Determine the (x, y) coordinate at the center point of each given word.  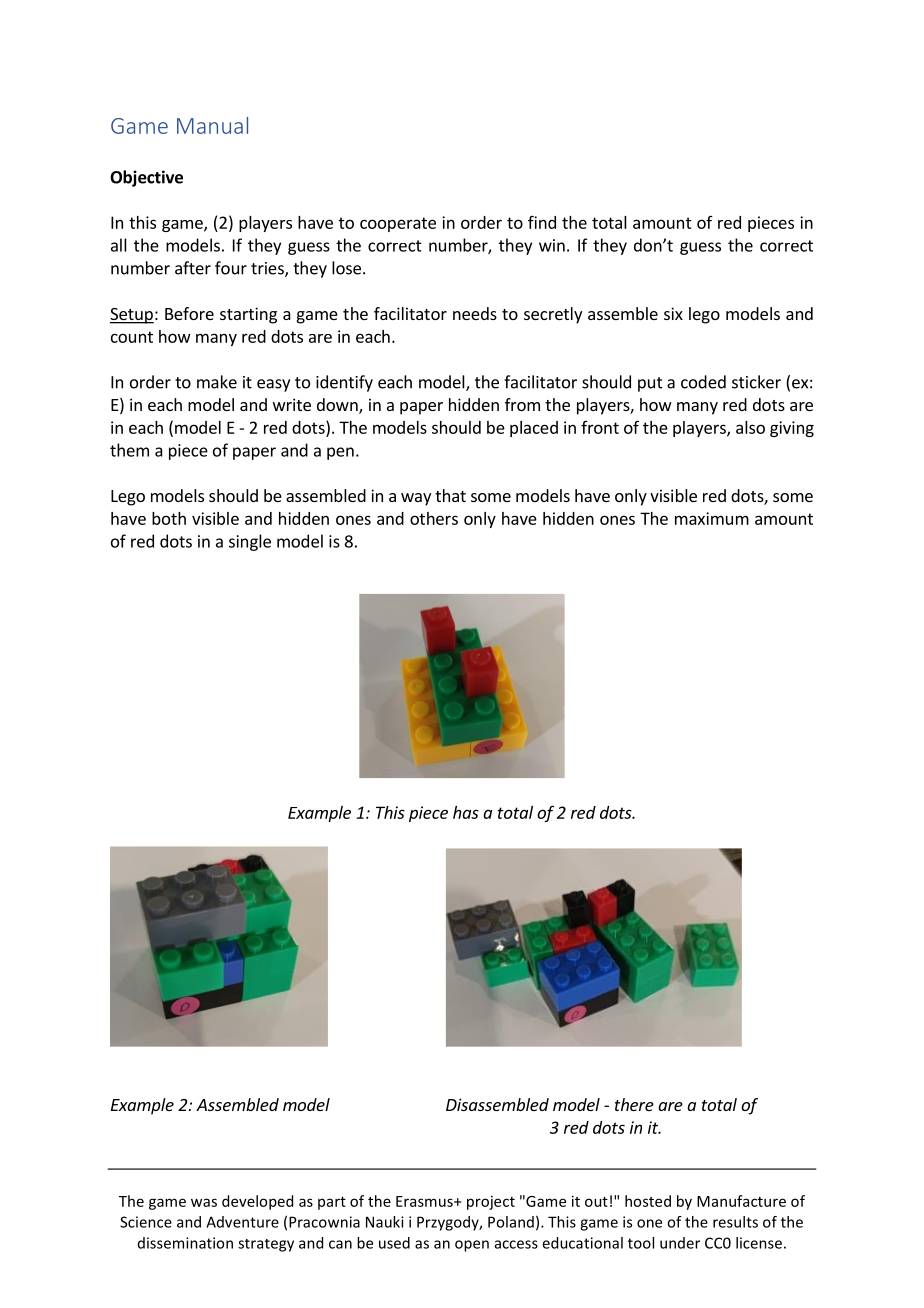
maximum (712, 518)
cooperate (398, 224)
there (634, 1104)
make (217, 382)
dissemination (185, 1243)
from (522, 404)
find (542, 222)
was (204, 1202)
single (250, 542)
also (750, 427)
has (466, 812)
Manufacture (741, 1201)
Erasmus (425, 1201)
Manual (212, 125)
